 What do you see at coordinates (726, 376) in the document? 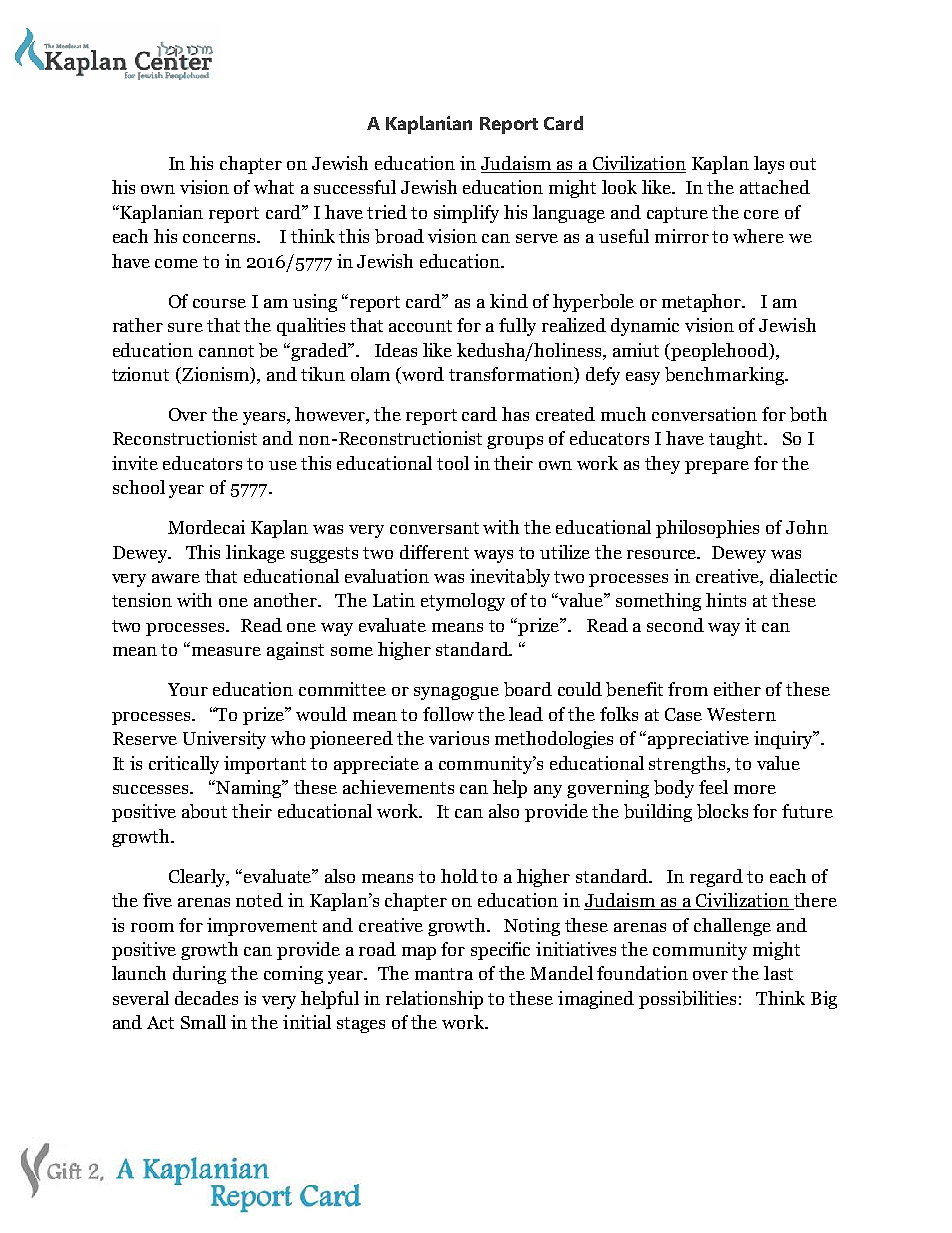
I see `benchmarking` at bounding box center [726, 376].
